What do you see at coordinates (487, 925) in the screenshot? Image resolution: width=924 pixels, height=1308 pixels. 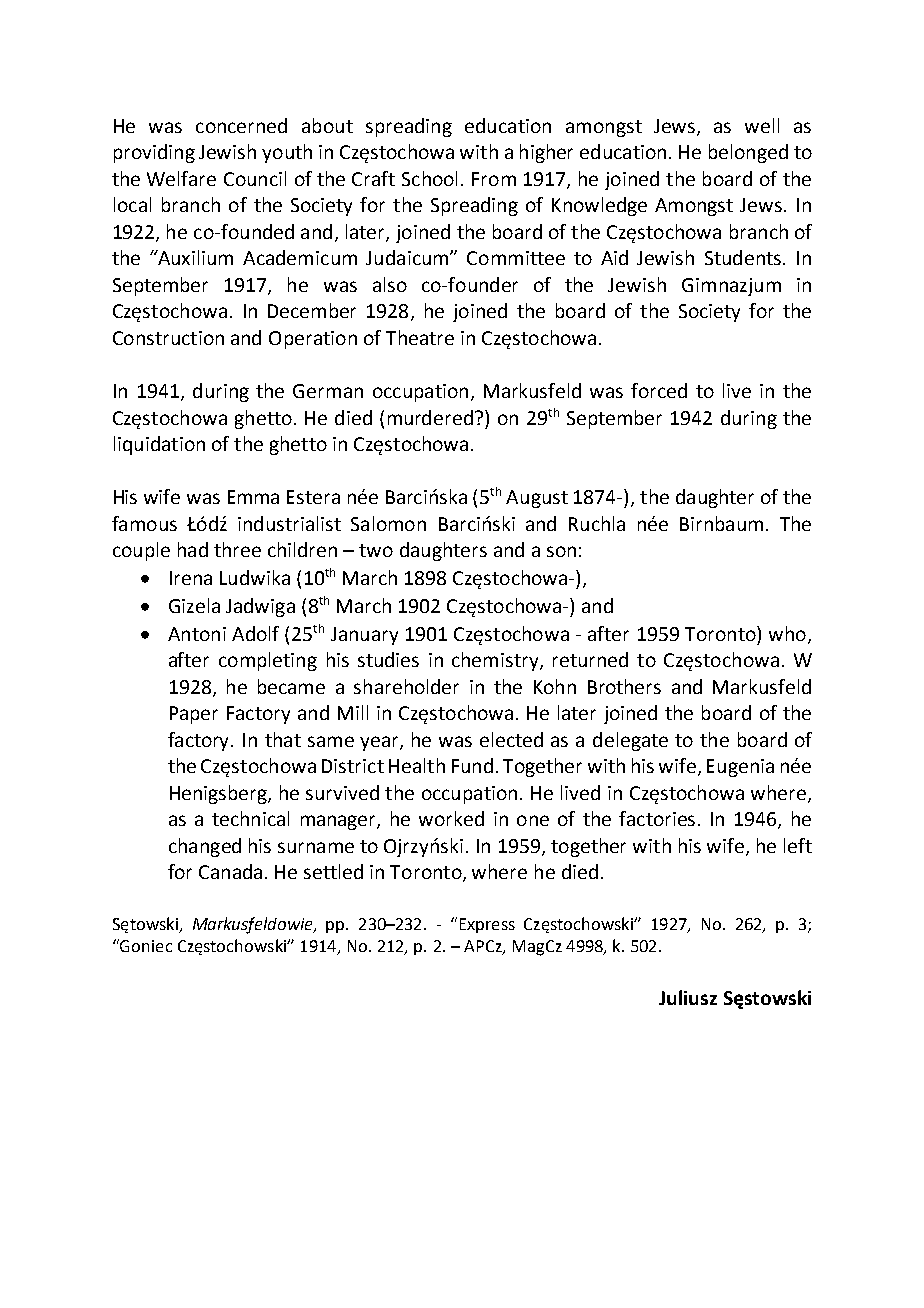 I see `Express` at bounding box center [487, 925].
